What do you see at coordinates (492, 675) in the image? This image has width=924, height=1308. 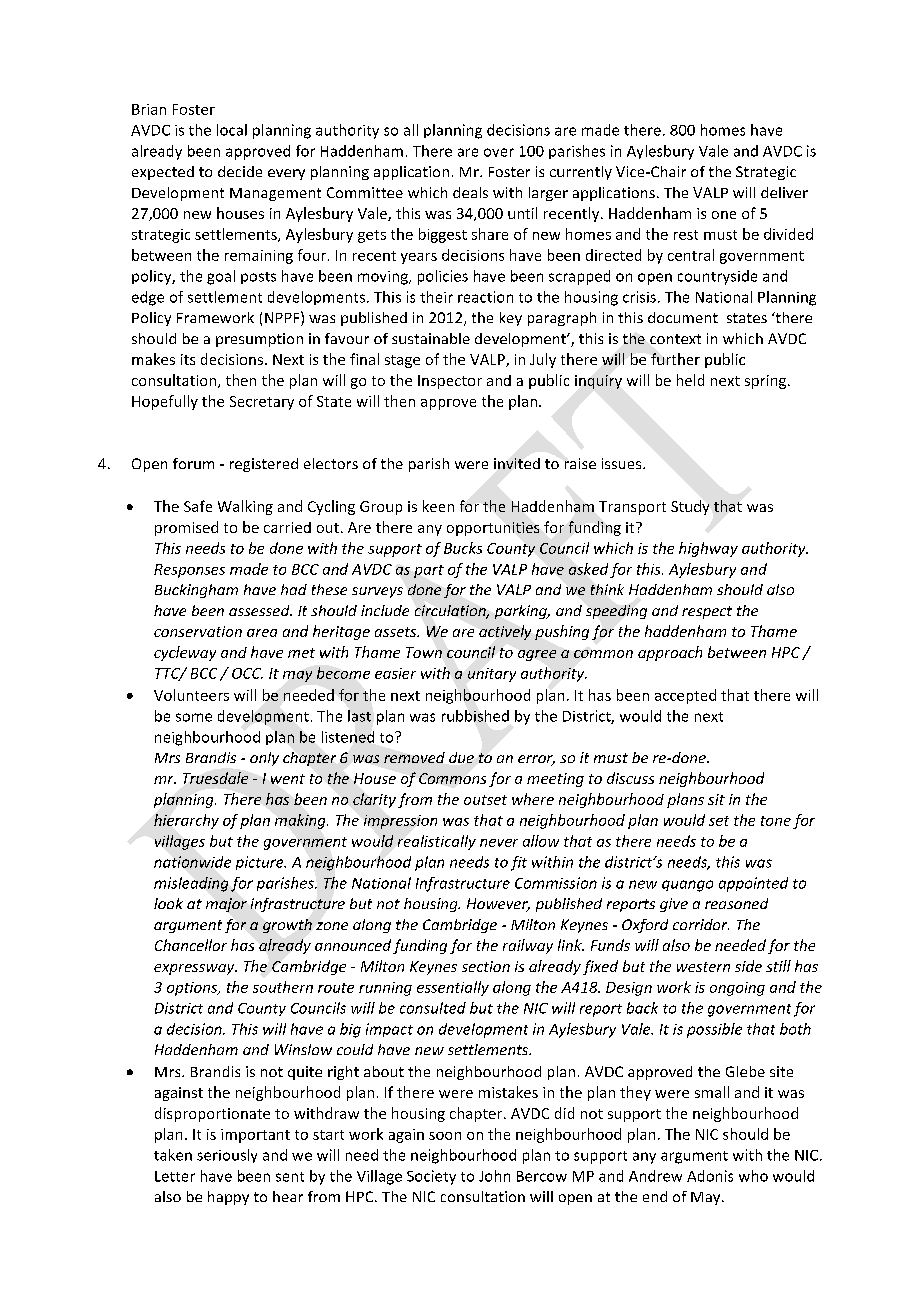 I see `unitary` at bounding box center [492, 675].
